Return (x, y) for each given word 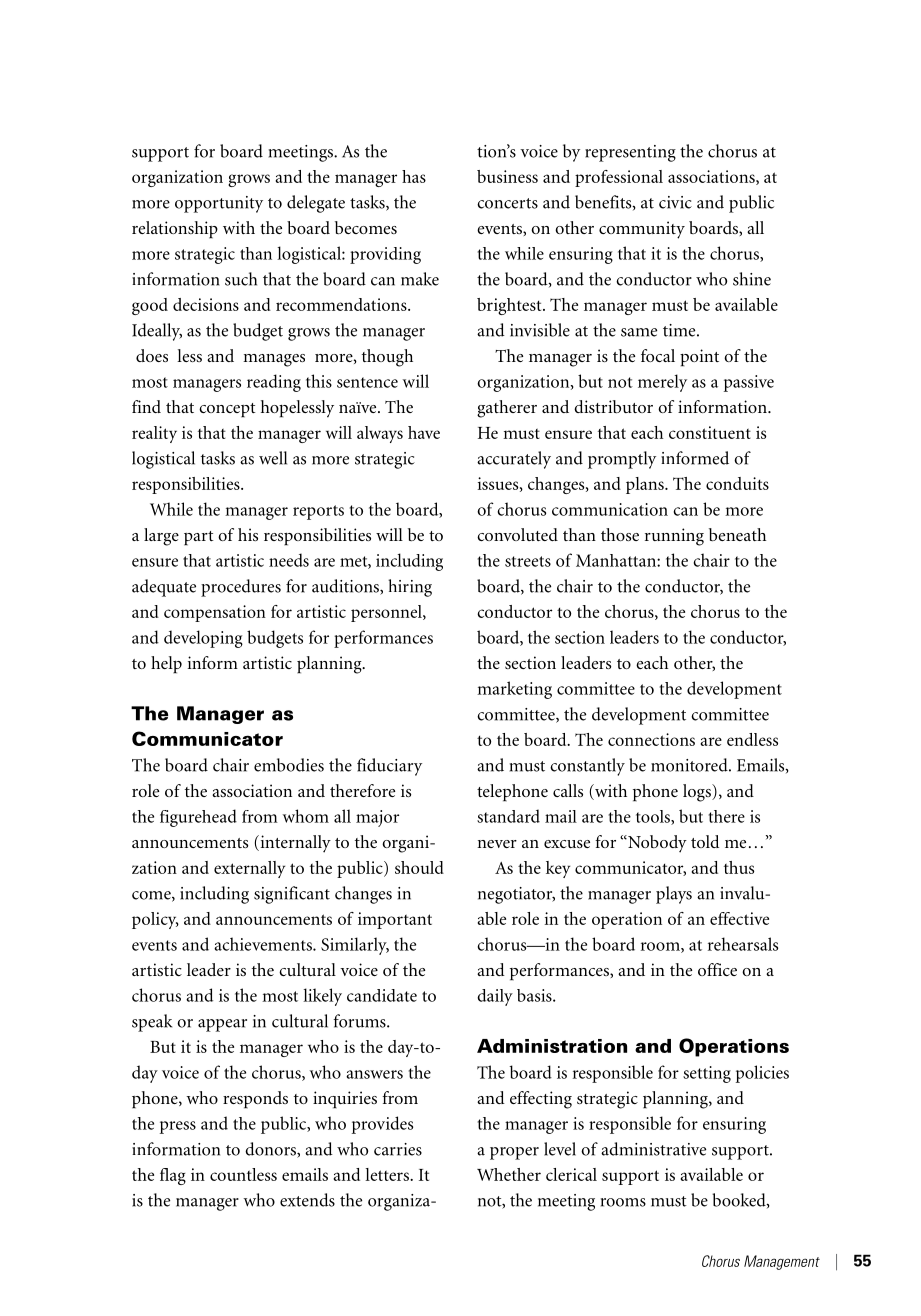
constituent (710, 432)
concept (227, 410)
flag (173, 1176)
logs (698, 793)
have (424, 432)
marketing (514, 690)
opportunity (219, 204)
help (166, 665)
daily (495, 997)
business (507, 176)
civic (675, 202)
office (717, 969)
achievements (264, 944)
